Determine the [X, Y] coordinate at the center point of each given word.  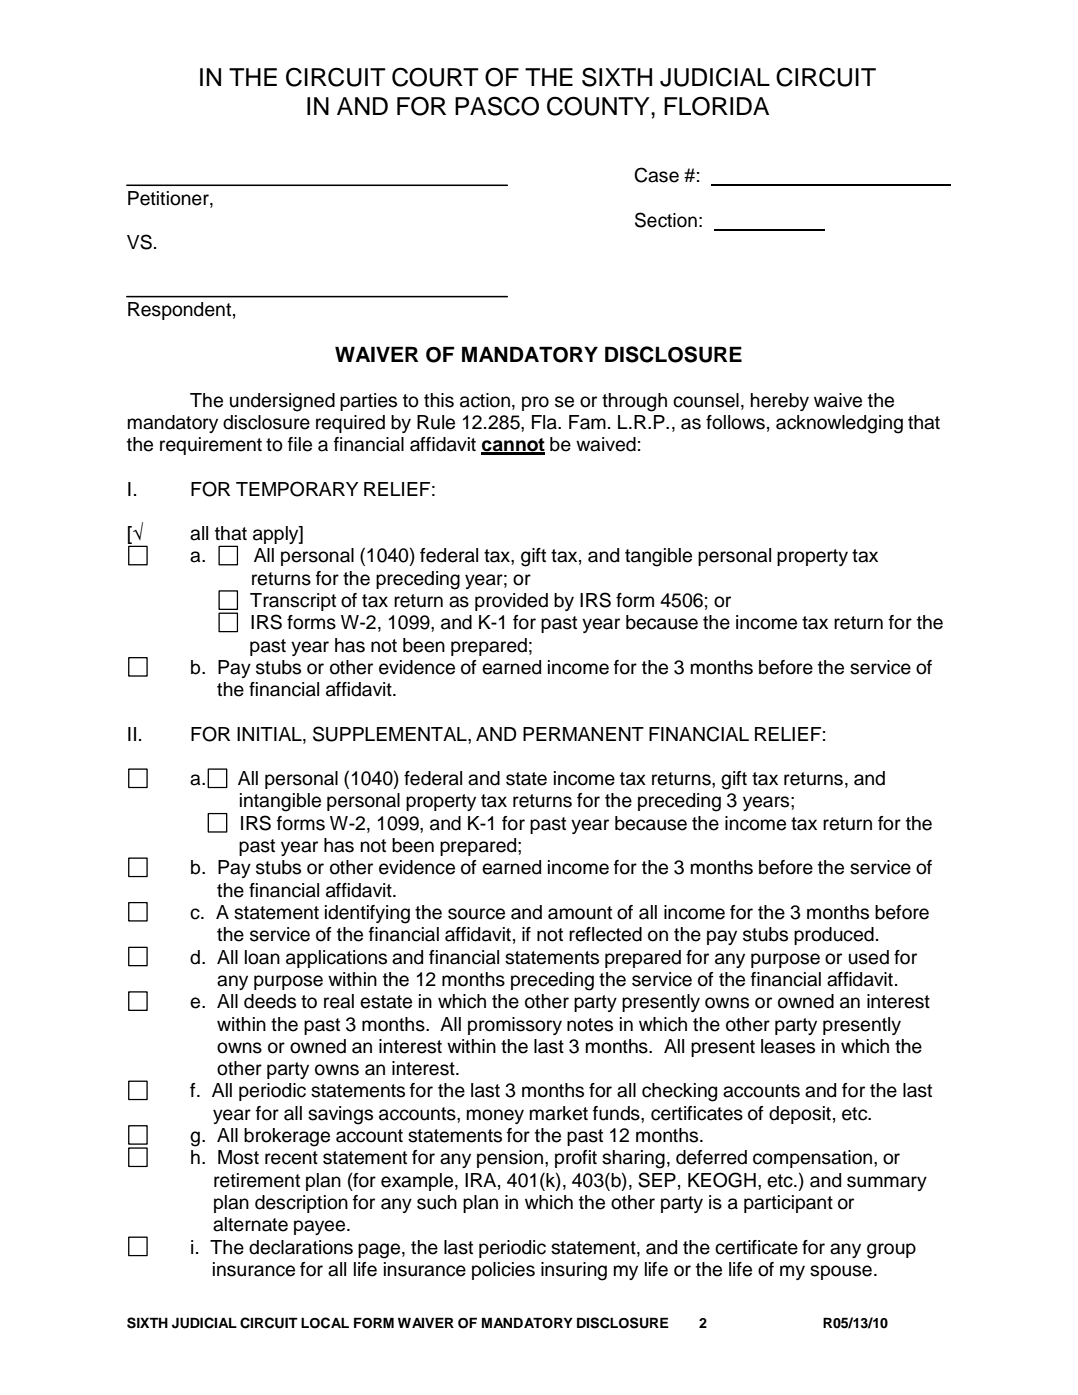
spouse [841, 1272]
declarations [301, 1247]
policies [503, 1271]
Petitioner [169, 198]
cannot [513, 446]
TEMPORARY [297, 489]
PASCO [497, 106]
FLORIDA [716, 106]
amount [580, 913]
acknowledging [839, 424]
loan [262, 957]
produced [834, 936]
